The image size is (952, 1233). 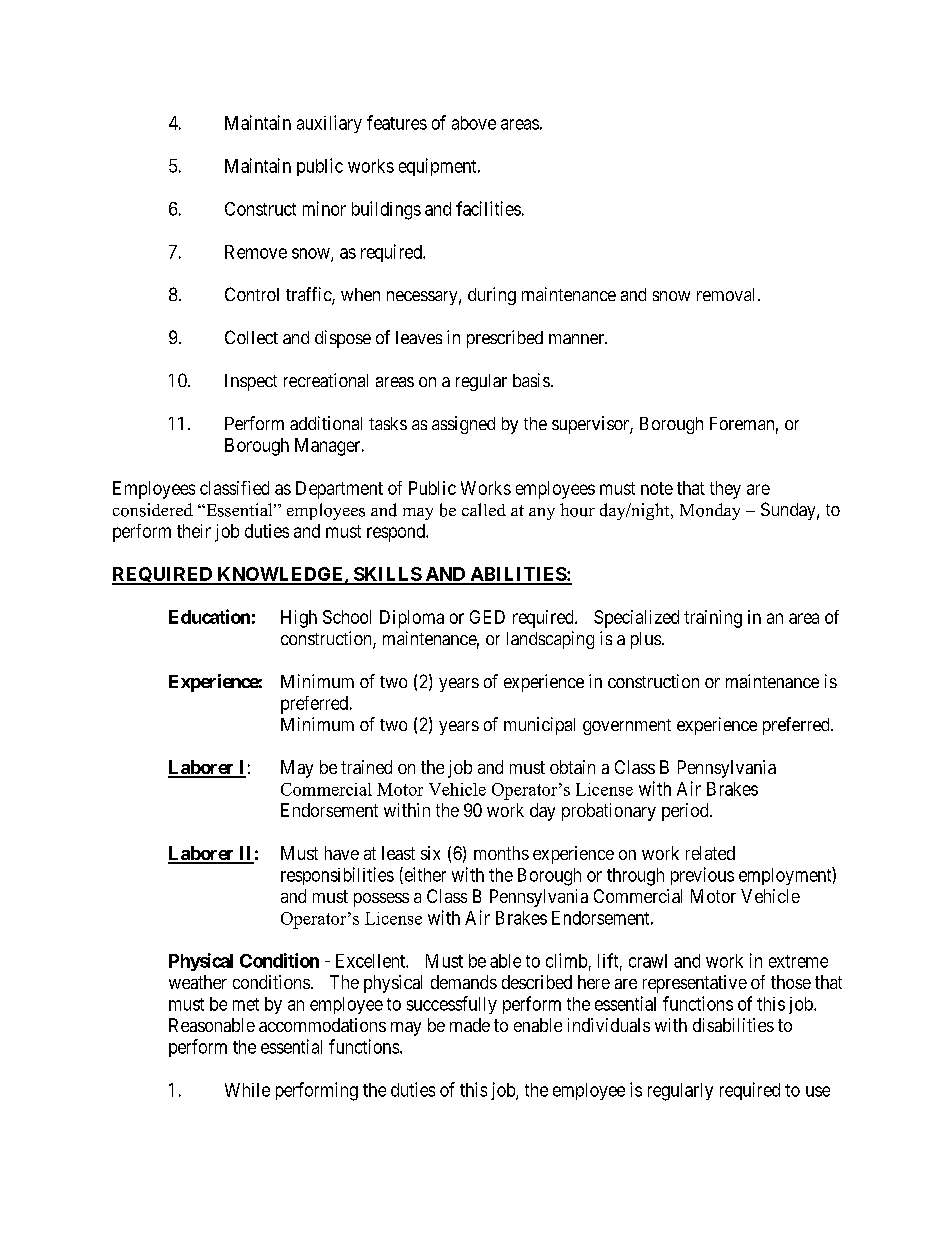 I want to click on above, so click(x=474, y=123).
